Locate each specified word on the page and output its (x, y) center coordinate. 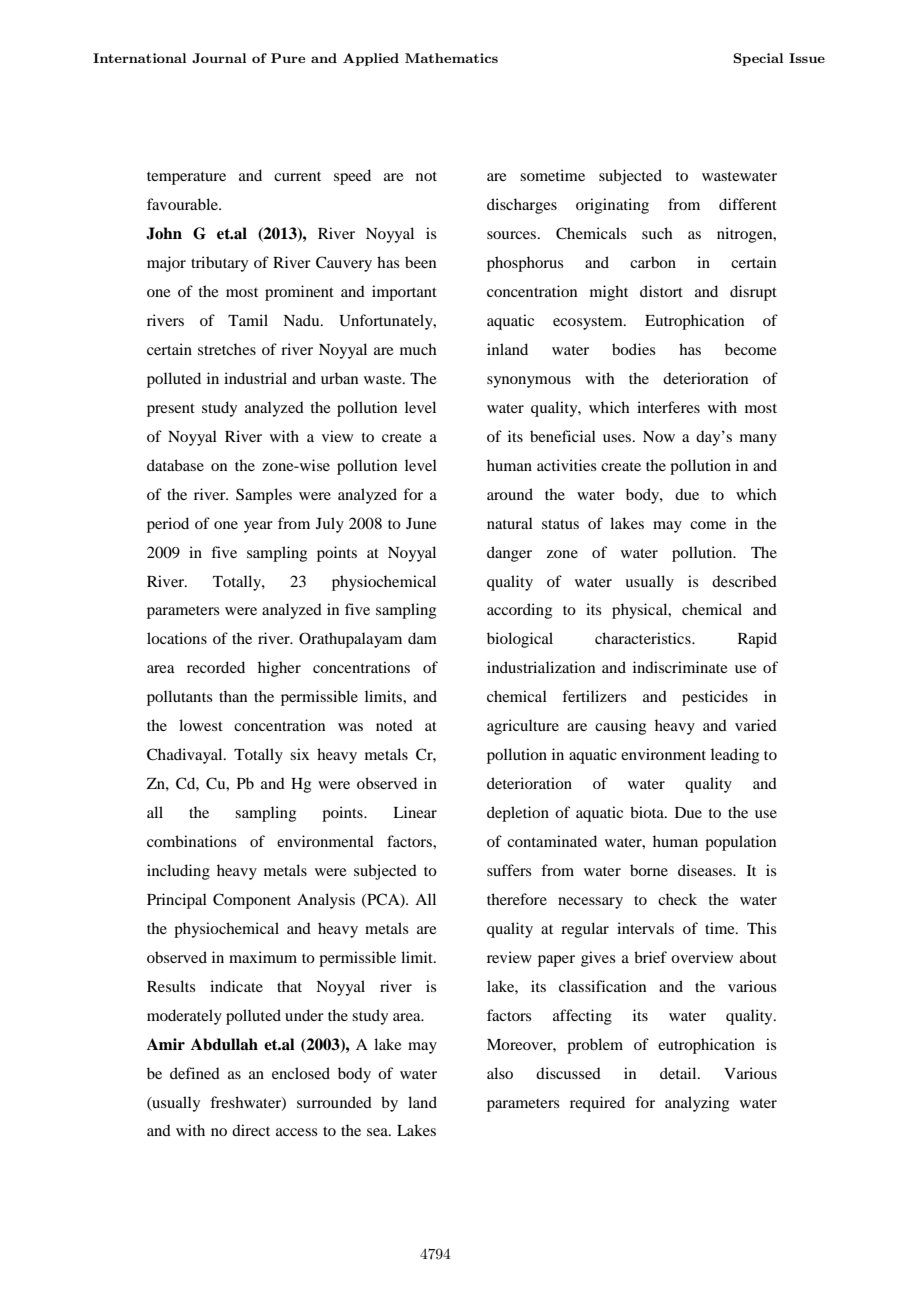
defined (195, 1073)
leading (735, 756)
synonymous (529, 382)
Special (758, 59)
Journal (219, 58)
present (171, 410)
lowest (201, 725)
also (500, 1073)
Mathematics (451, 58)
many (758, 440)
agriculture (523, 727)
